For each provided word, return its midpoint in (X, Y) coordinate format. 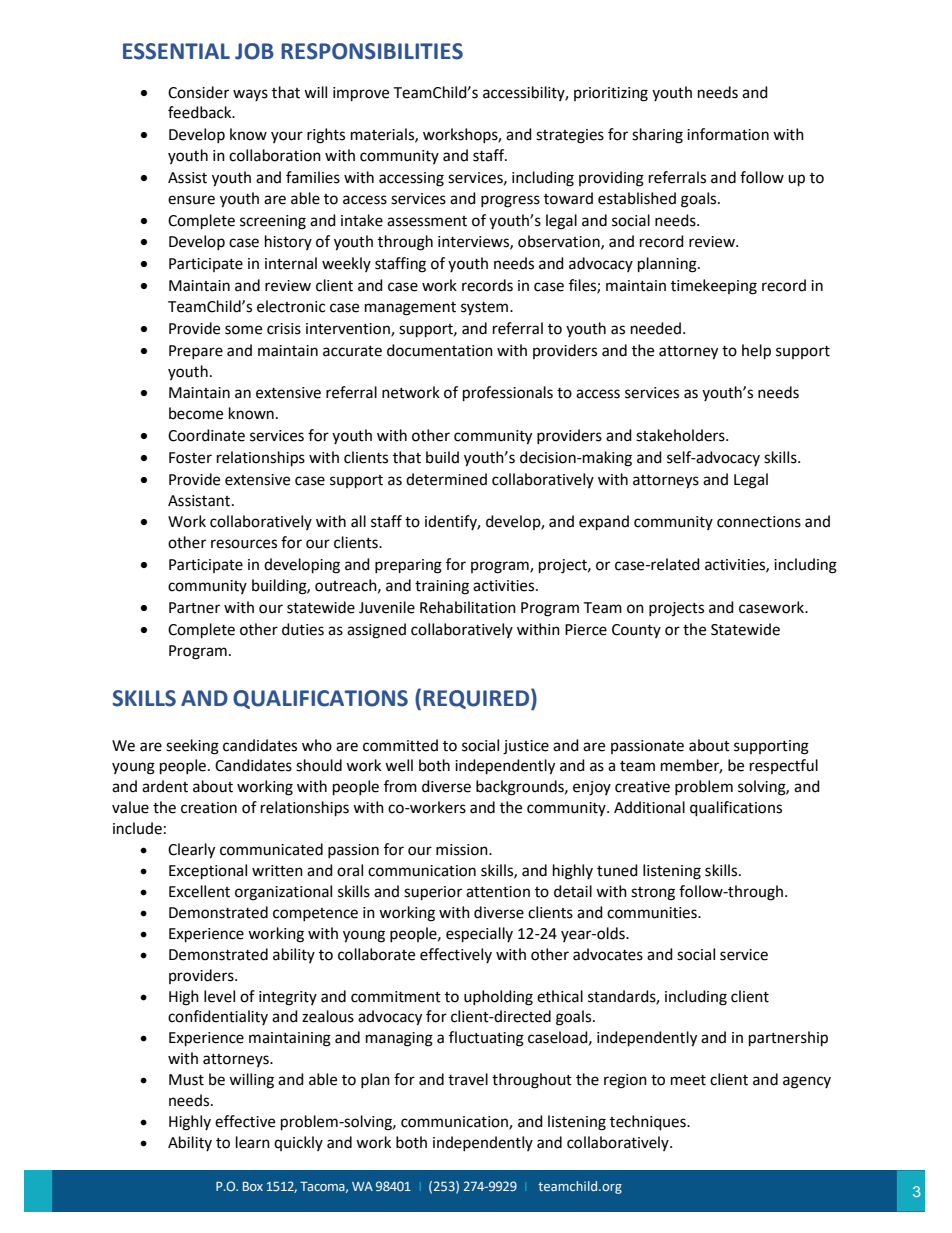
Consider (198, 92)
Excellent (199, 891)
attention (498, 892)
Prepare (196, 352)
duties (303, 629)
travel (468, 1079)
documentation (440, 350)
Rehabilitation (468, 607)
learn (253, 1142)
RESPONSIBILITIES (372, 51)
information (728, 134)
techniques (649, 1123)
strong (653, 894)
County (636, 631)
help (756, 352)
